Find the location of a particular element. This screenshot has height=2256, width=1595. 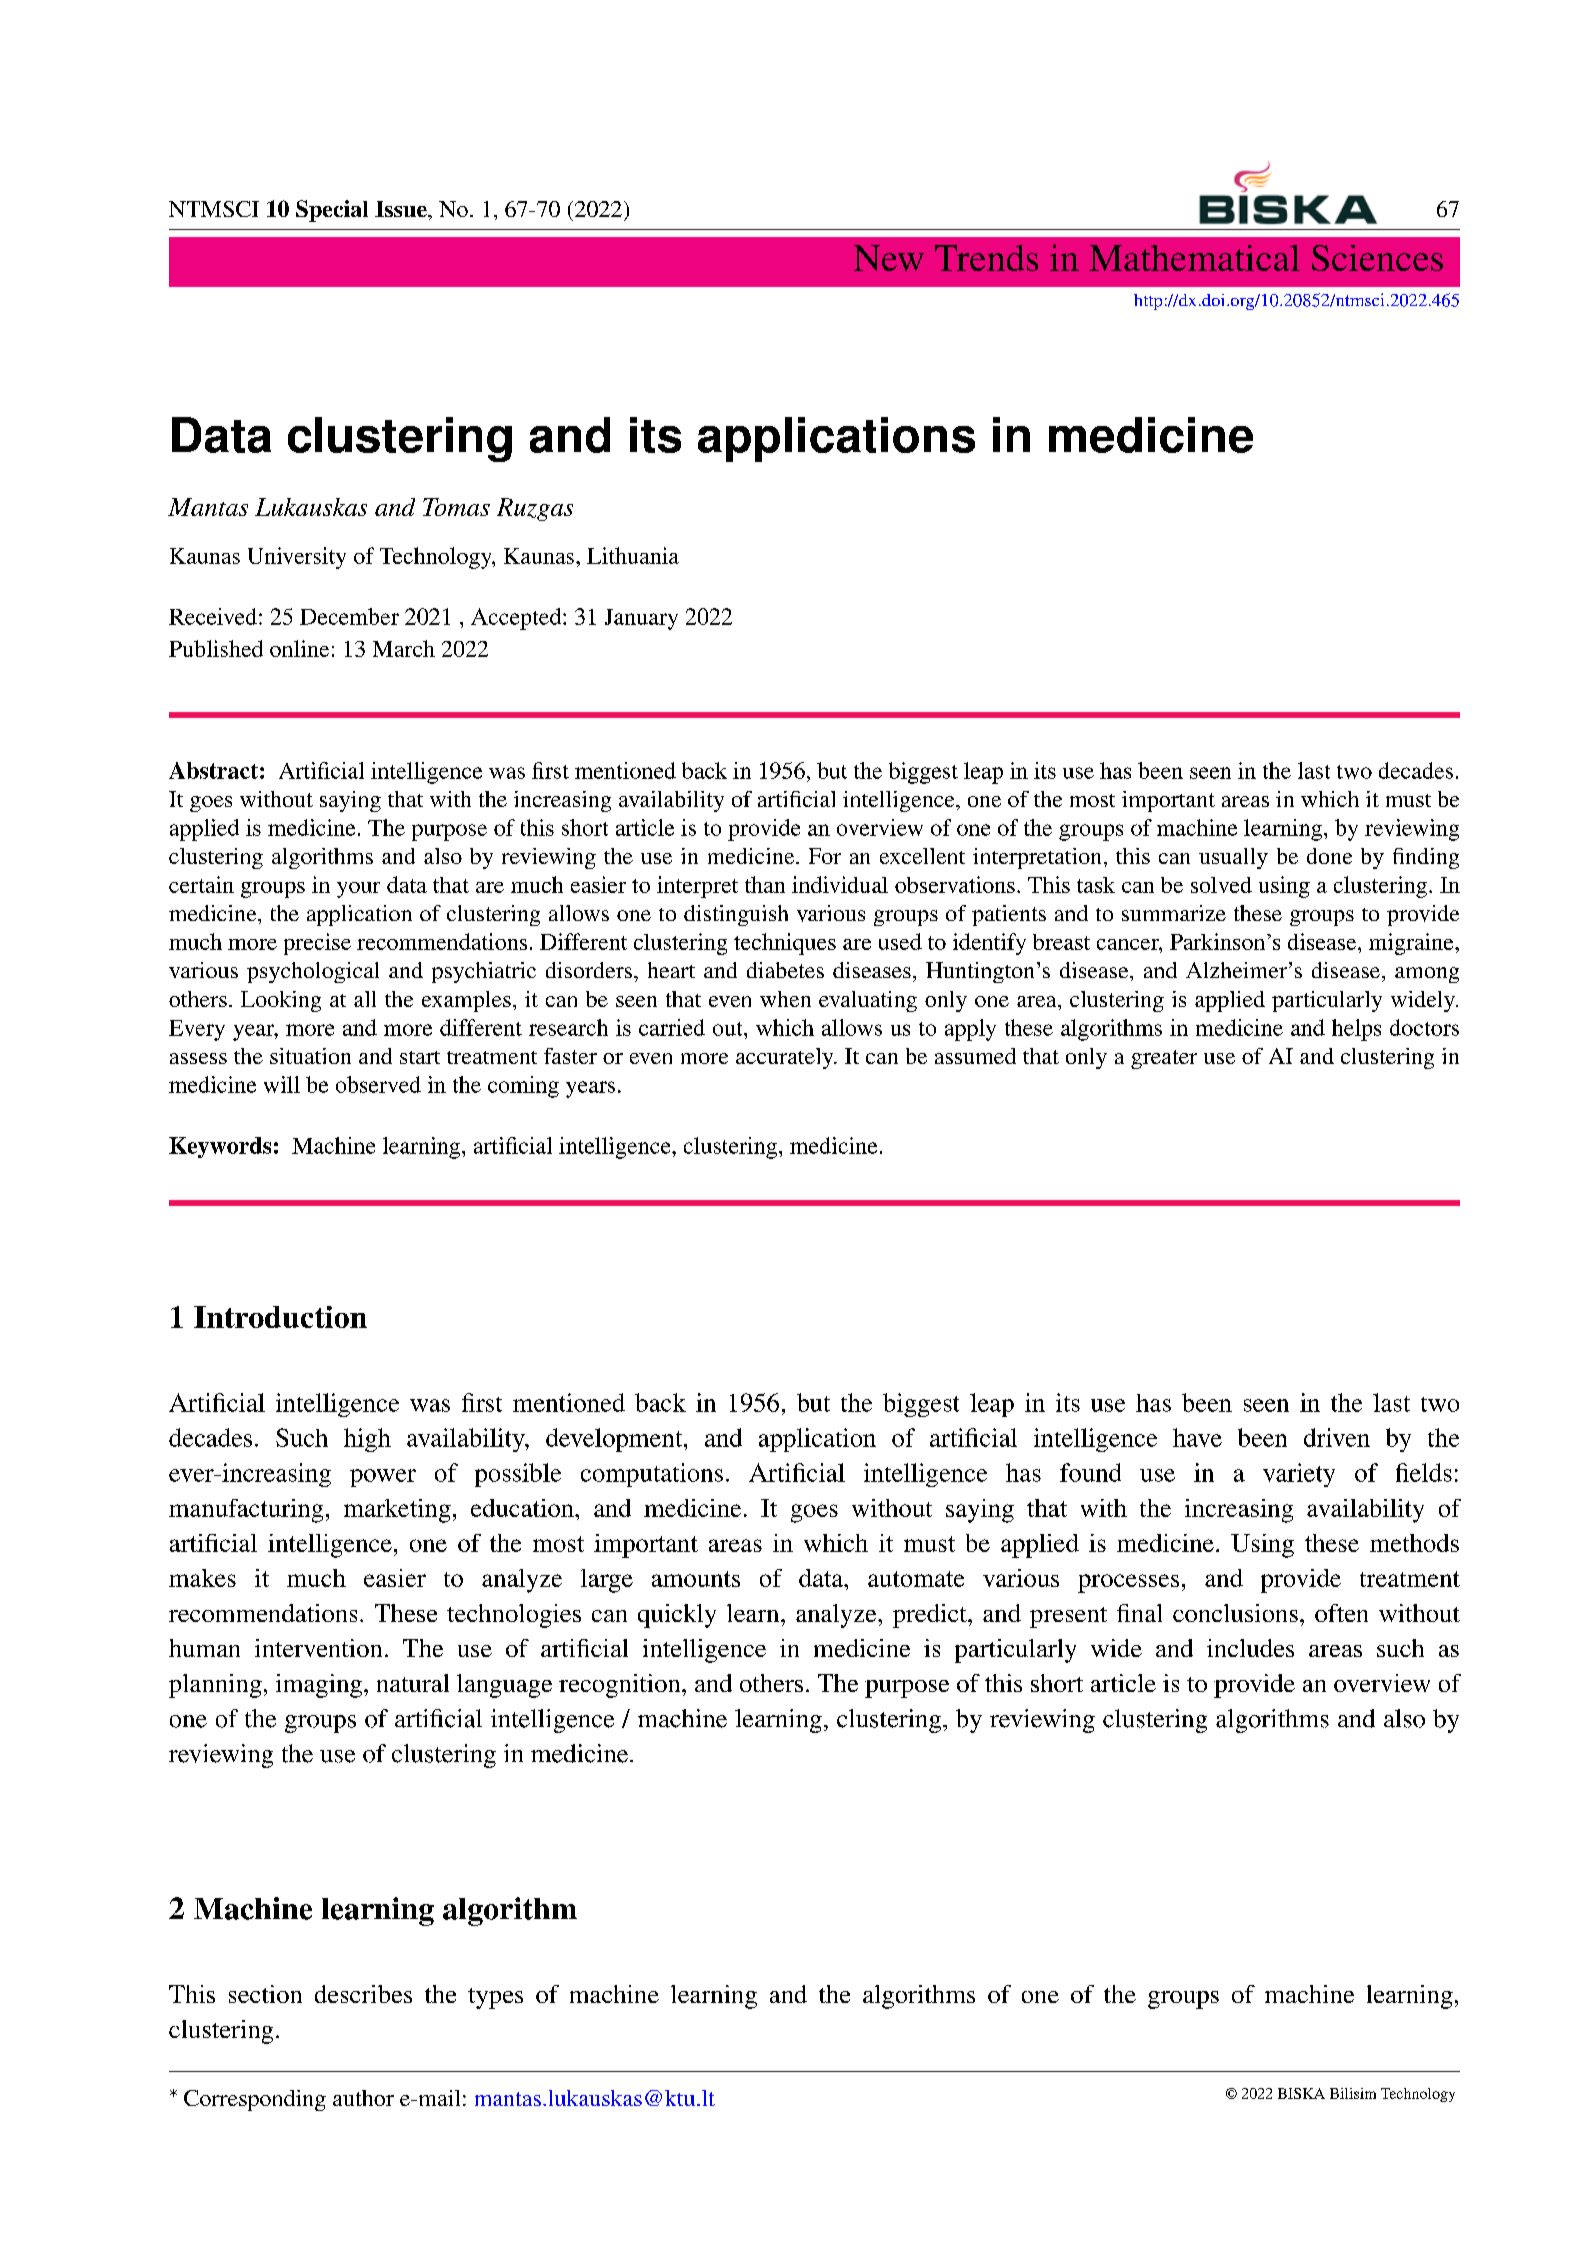

types is located at coordinates (495, 1998).
